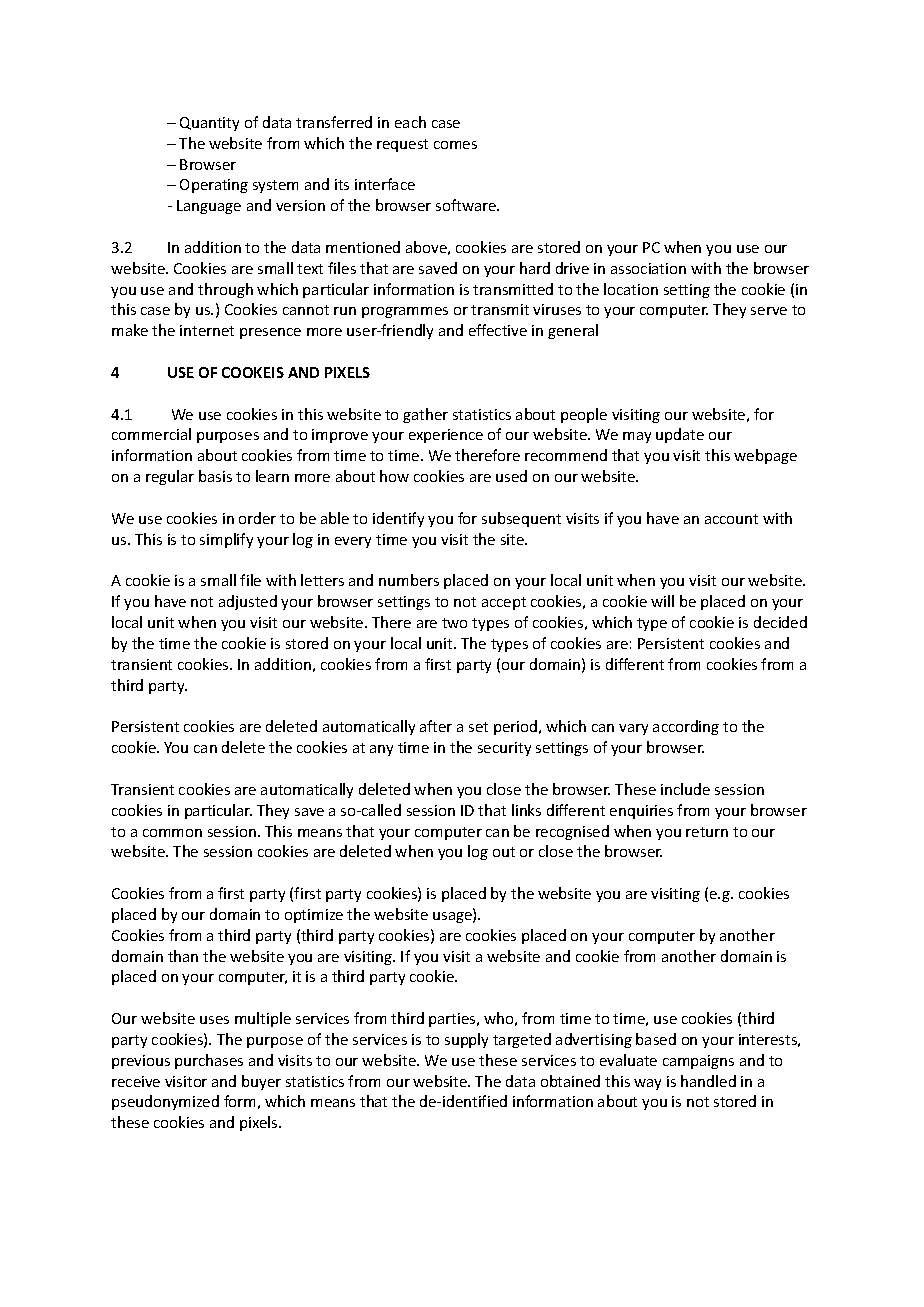 The width and height of the screenshot is (924, 1307). What do you see at coordinates (680, 435) in the screenshot?
I see `update` at bounding box center [680, 435].
